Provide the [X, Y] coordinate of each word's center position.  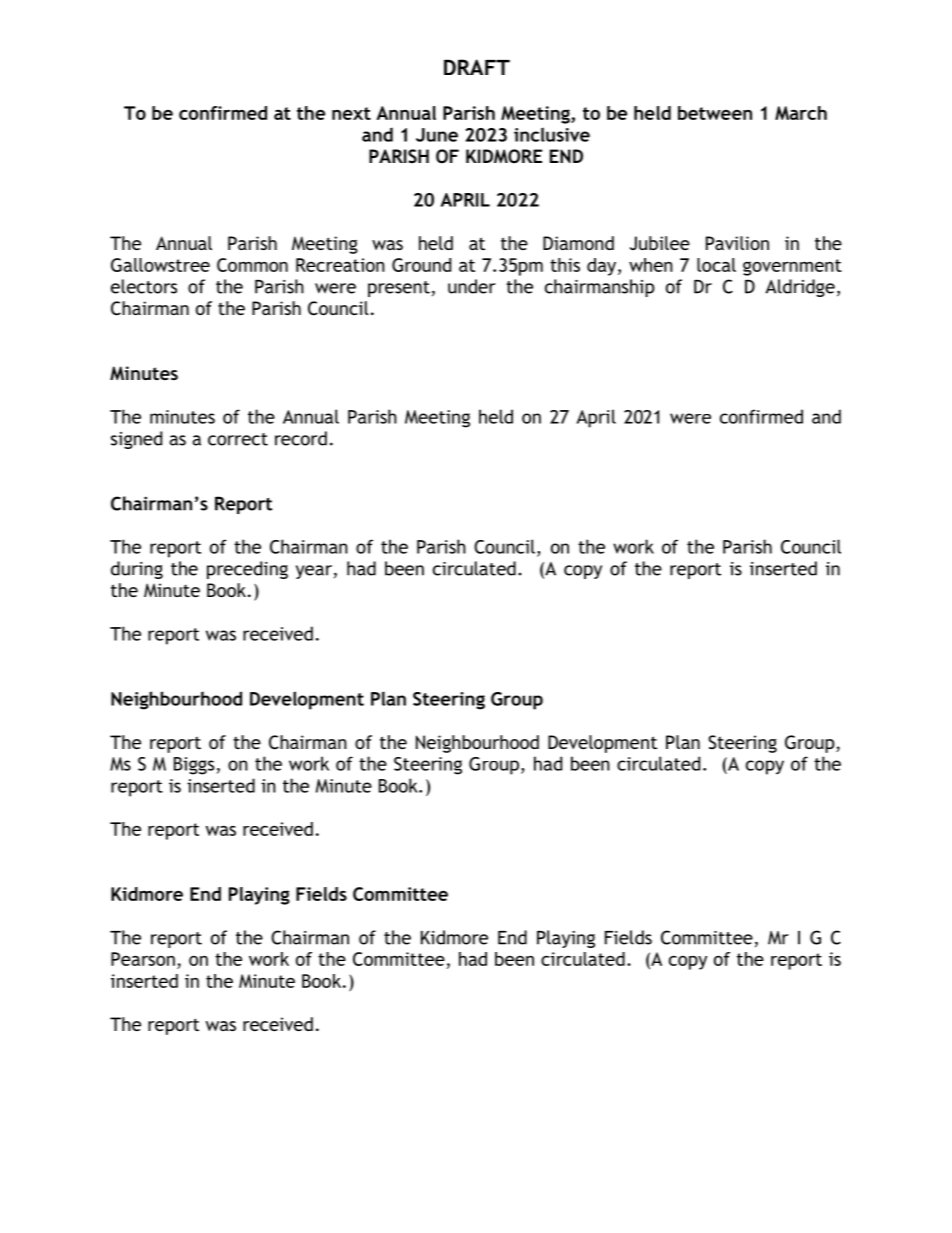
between [715, 113]
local [716, 265]
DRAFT [477, 67]
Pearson [143, 959]
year [314, 572]
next [351, 113]
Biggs [194, 766]
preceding [247, 570]
